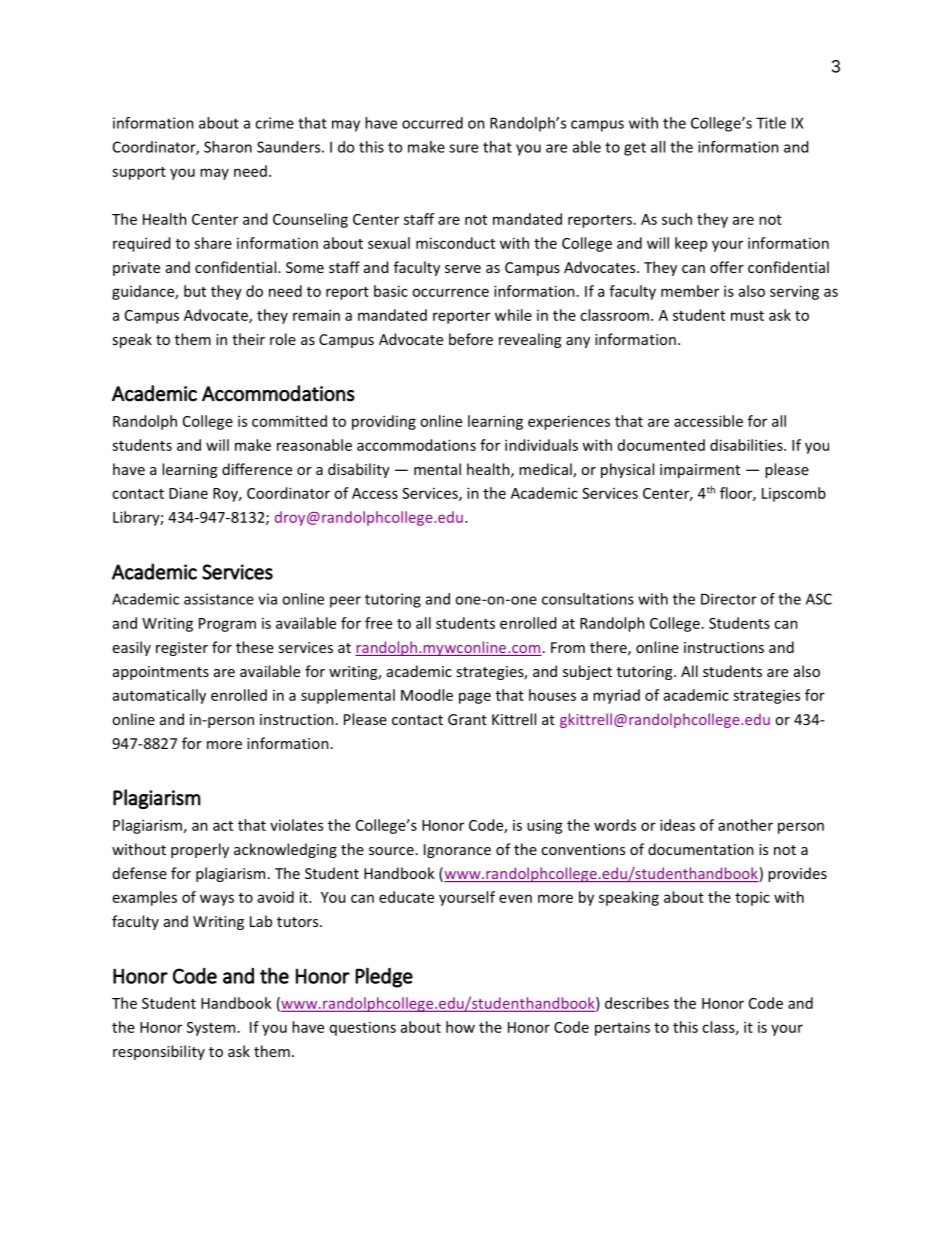 Image resolution: width=952 pixels, height=1233 pixels. What do you see at coordinates (747, 445) in the screenshot?
I see `disabilities` at bounding box center [747, 445].
